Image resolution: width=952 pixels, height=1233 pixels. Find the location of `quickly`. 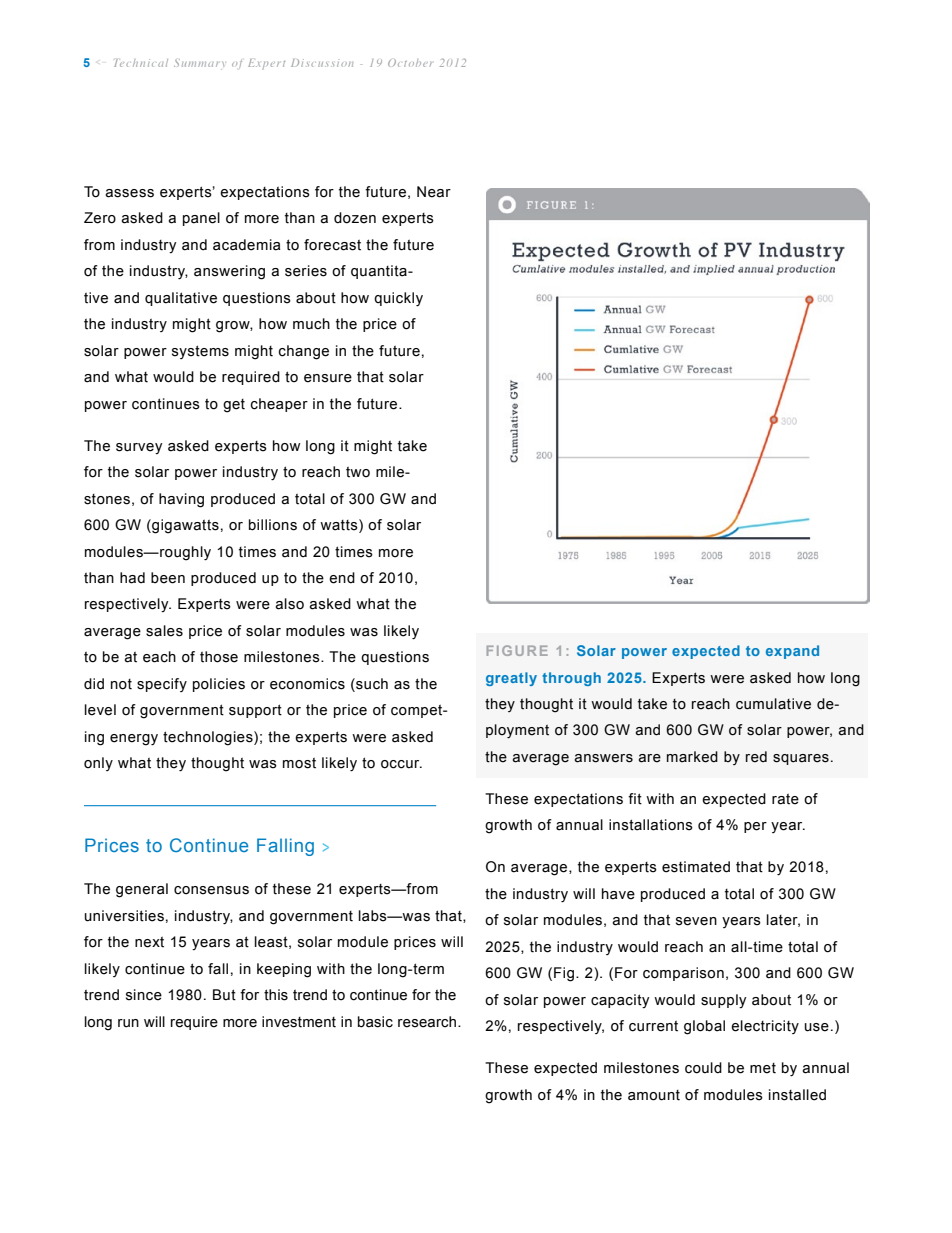

quickly is located at coordinates (398, 299).
